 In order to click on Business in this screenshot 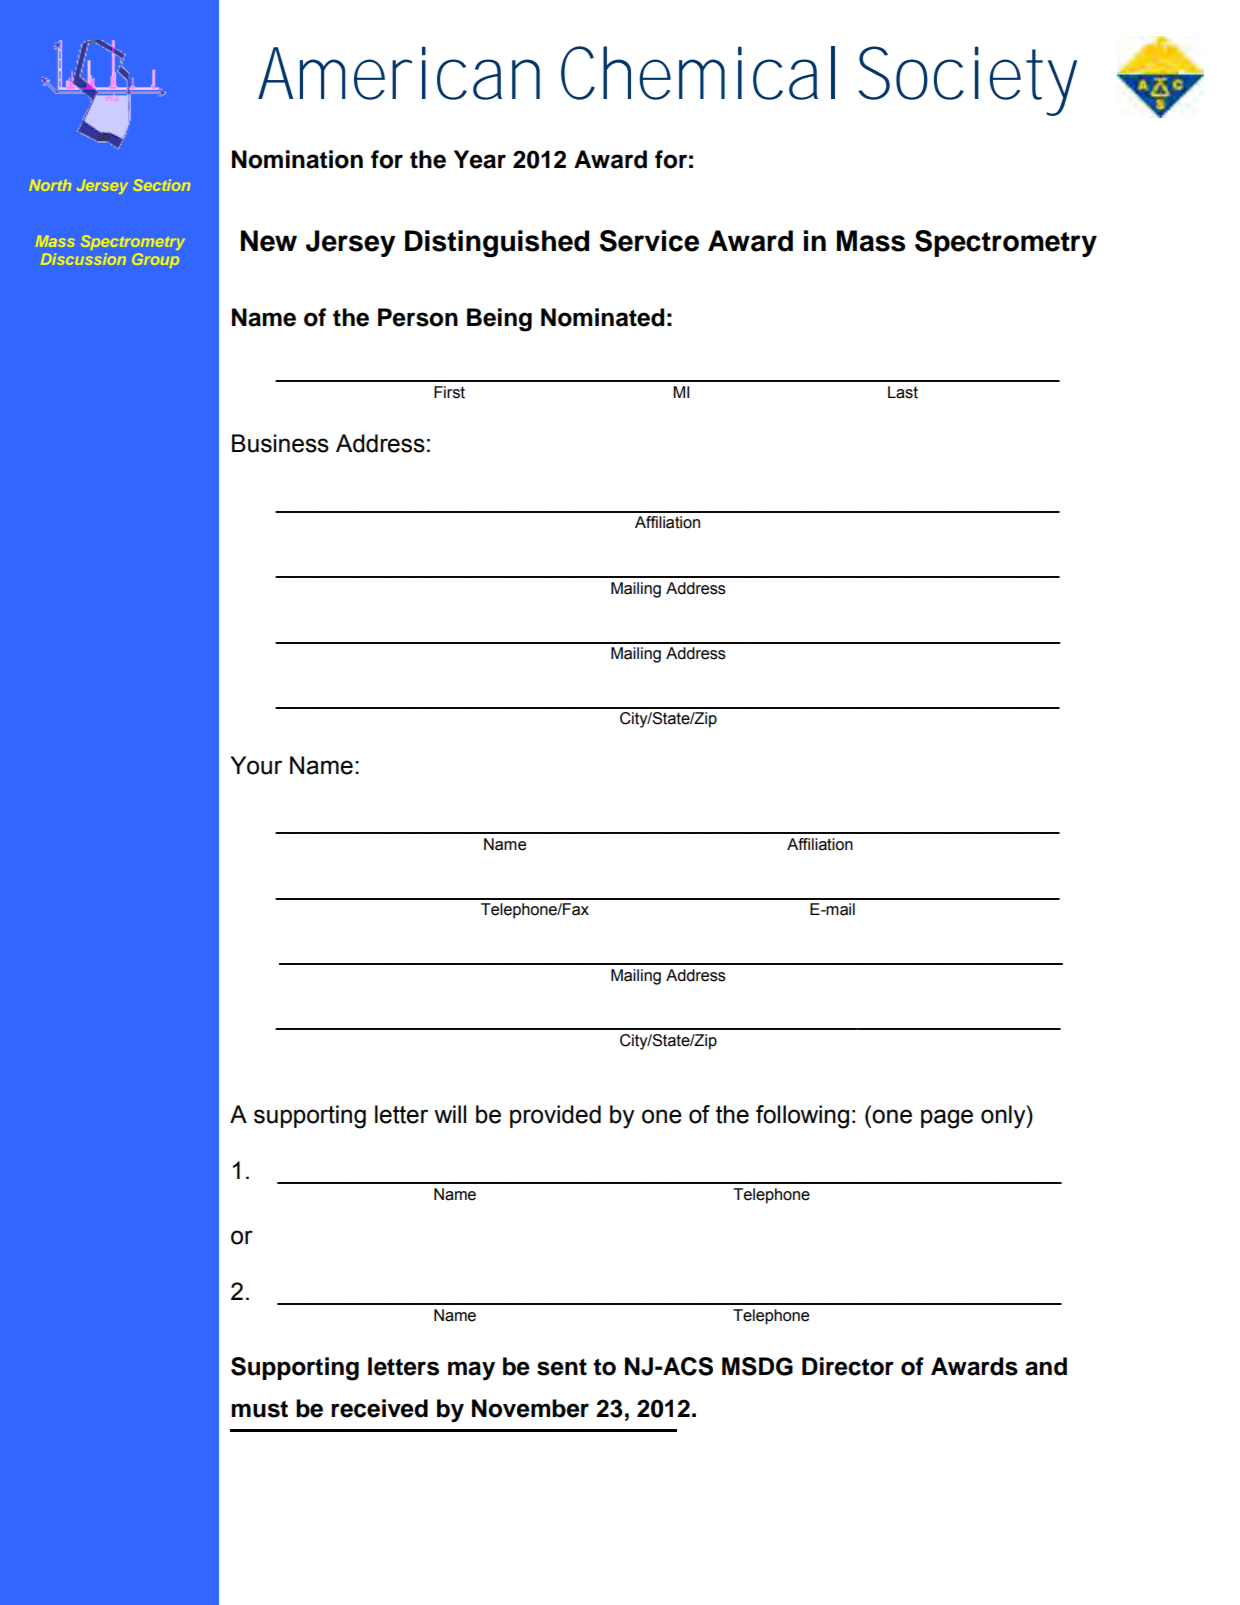, I will do `click(280, 443)`.
